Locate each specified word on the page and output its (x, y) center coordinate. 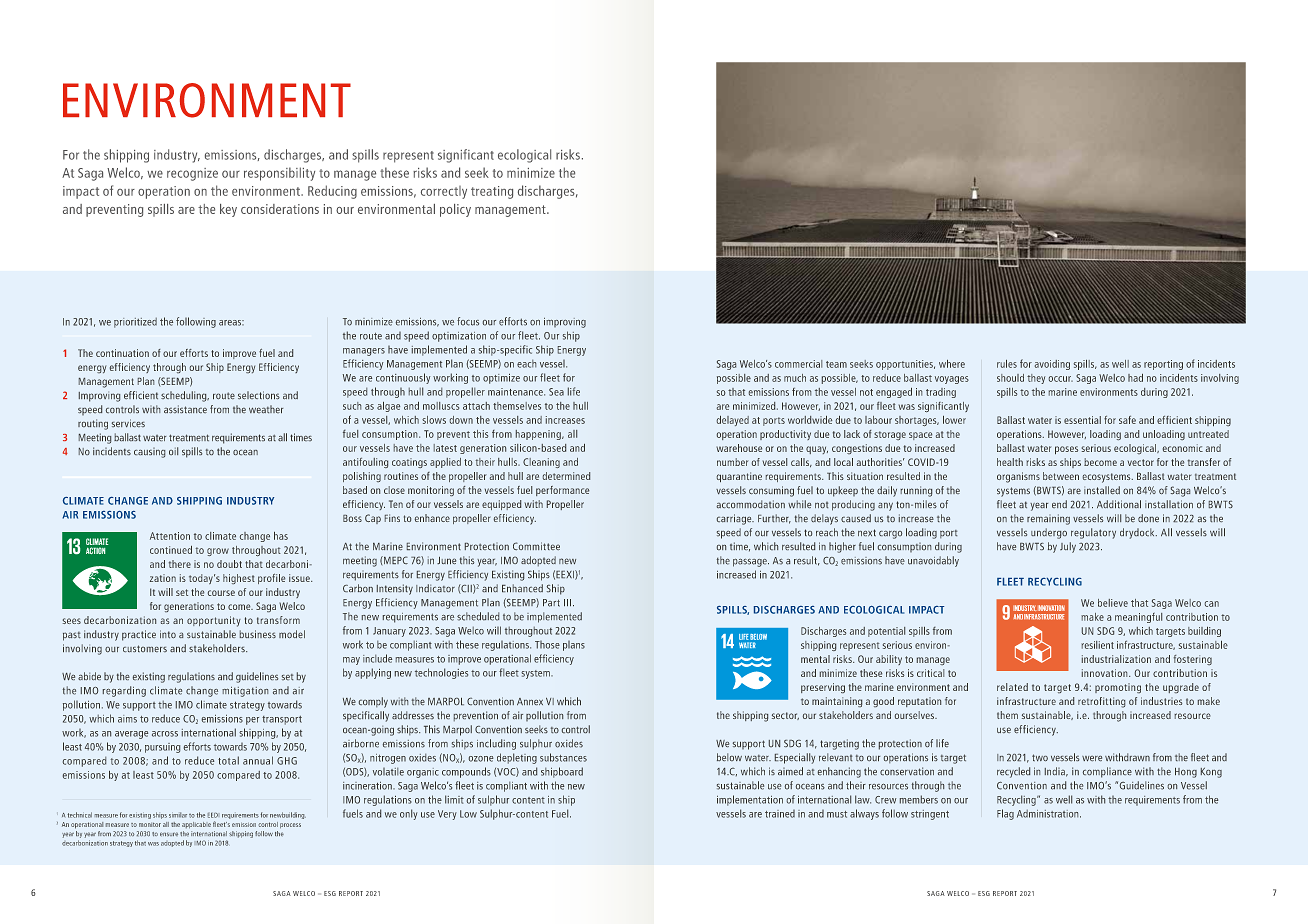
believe (1113, 603)
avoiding (1052, 365)
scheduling (185, 396)
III (567, 602)
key (228, 210)
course (221, 593)
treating (492, 192)
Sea (556, 392)
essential (1082, 420)
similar (178, 815)
